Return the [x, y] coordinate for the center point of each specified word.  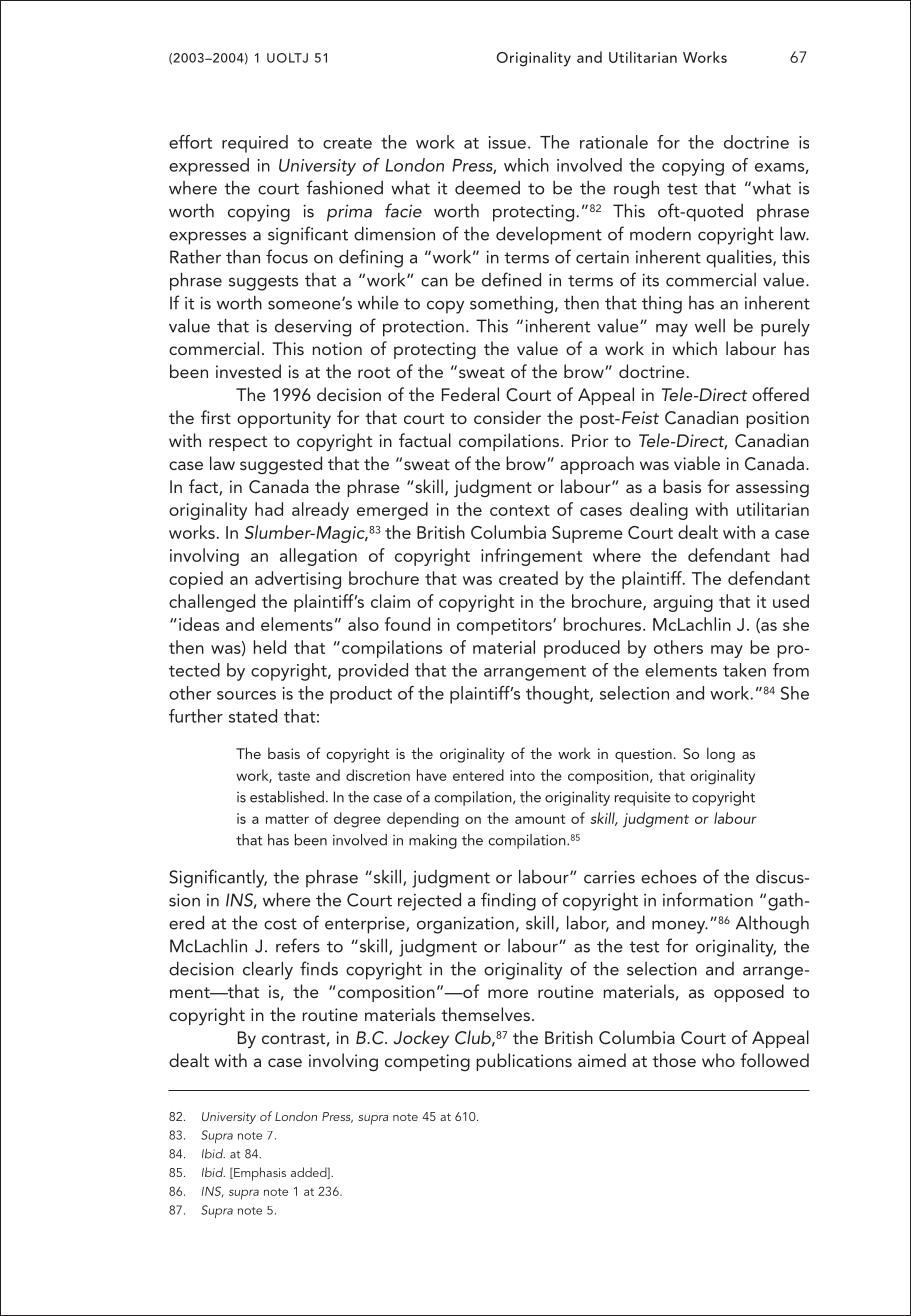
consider [507, 417]
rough [636, 190]
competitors [505, 626]
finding [508, 901]
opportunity [284, 419]
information [708, 899]
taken [744, 670]
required [255, 144]
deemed [487, 188]
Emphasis [259, 1174]
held [270, 647]
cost [280, 924]
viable [697, 463]
